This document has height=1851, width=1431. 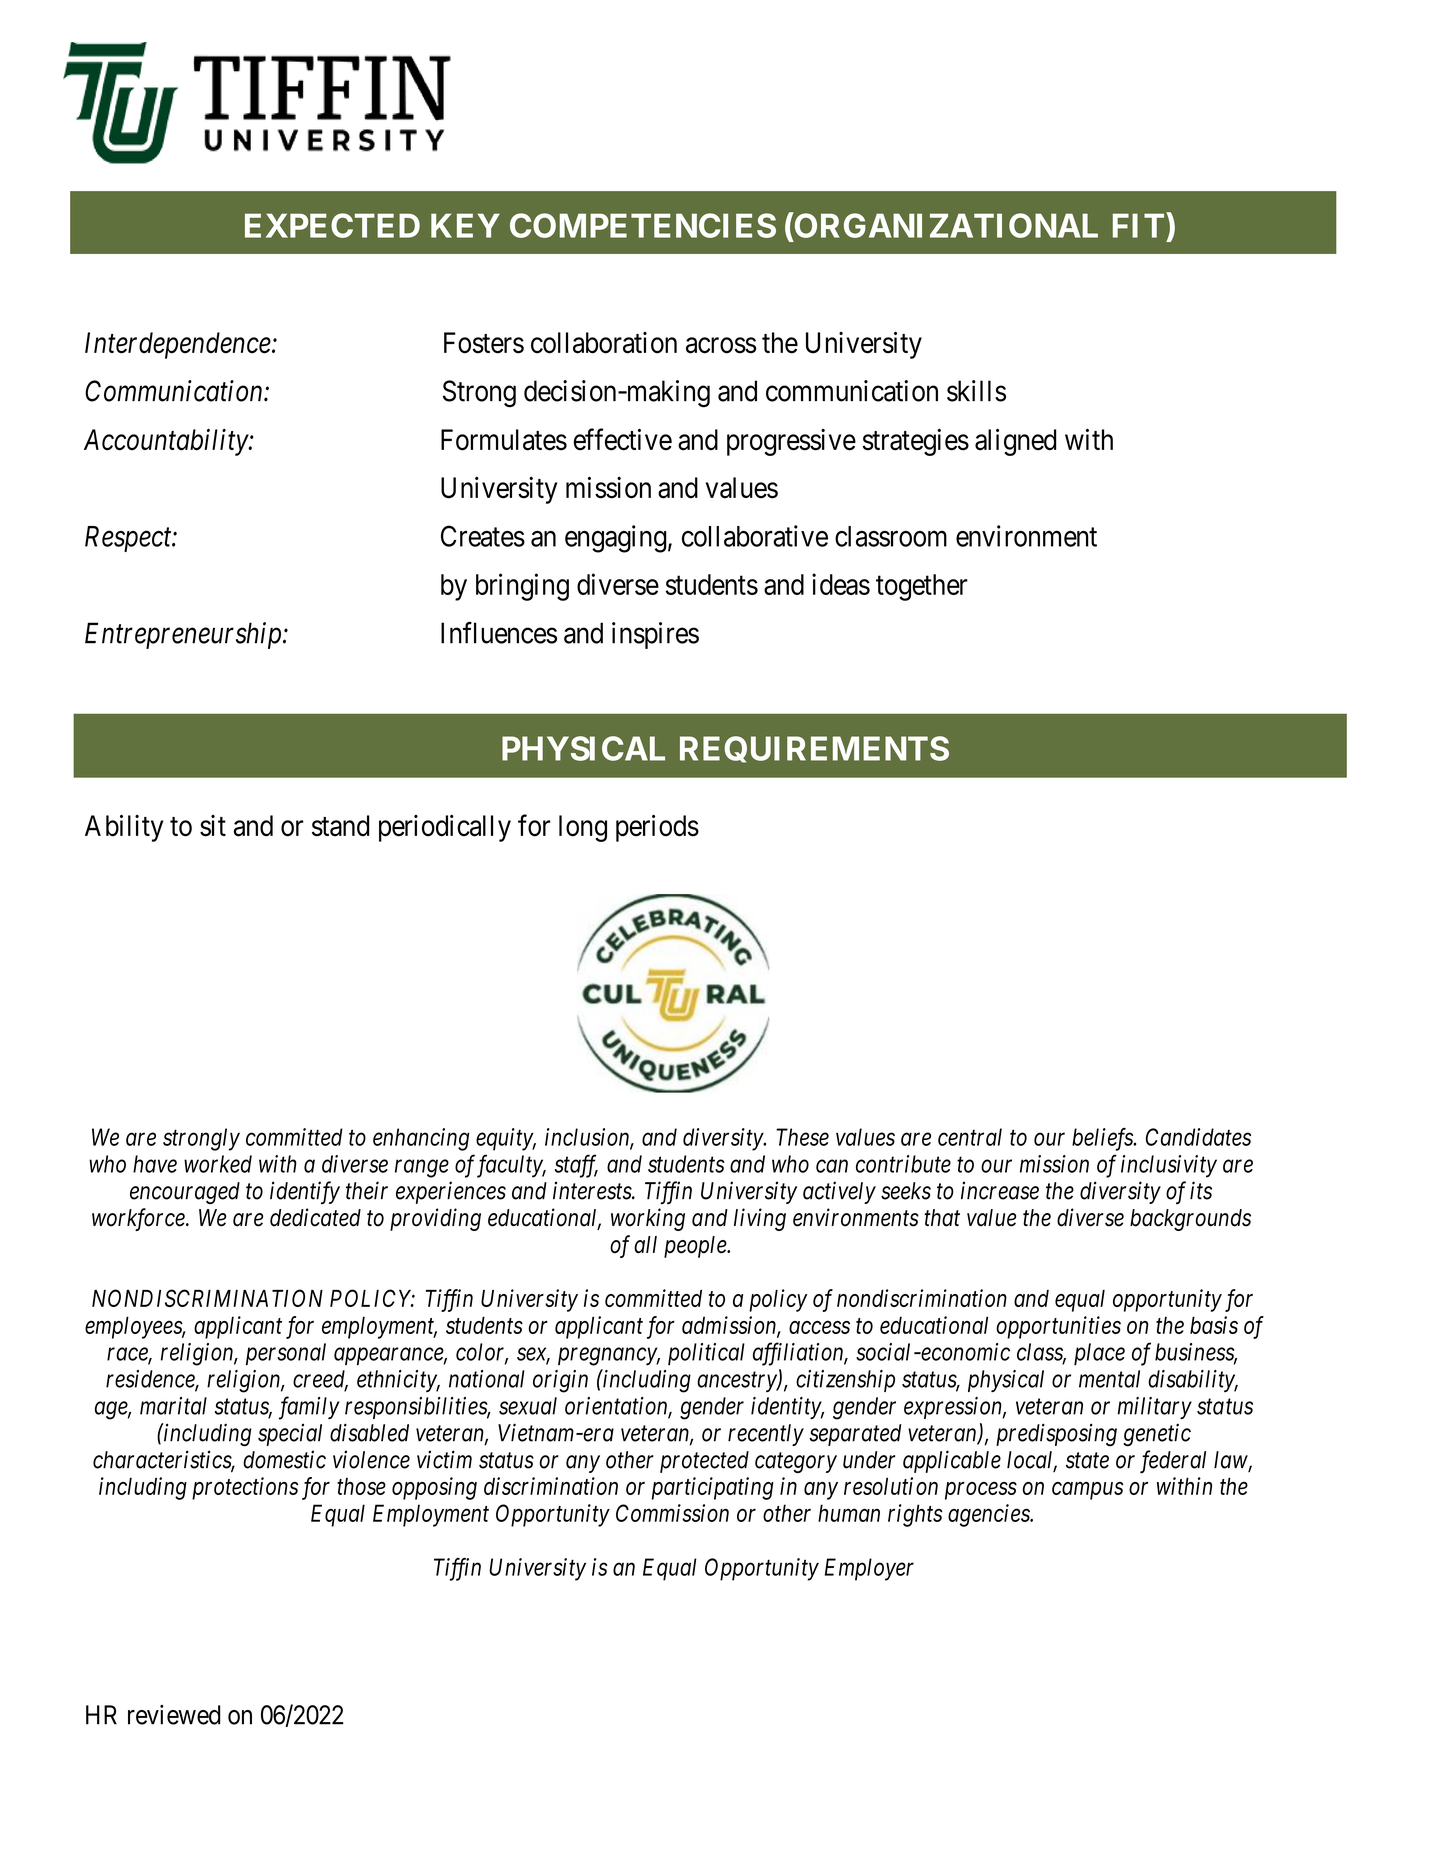 I want to click on reviewed, so click(x=174, y=1715).
